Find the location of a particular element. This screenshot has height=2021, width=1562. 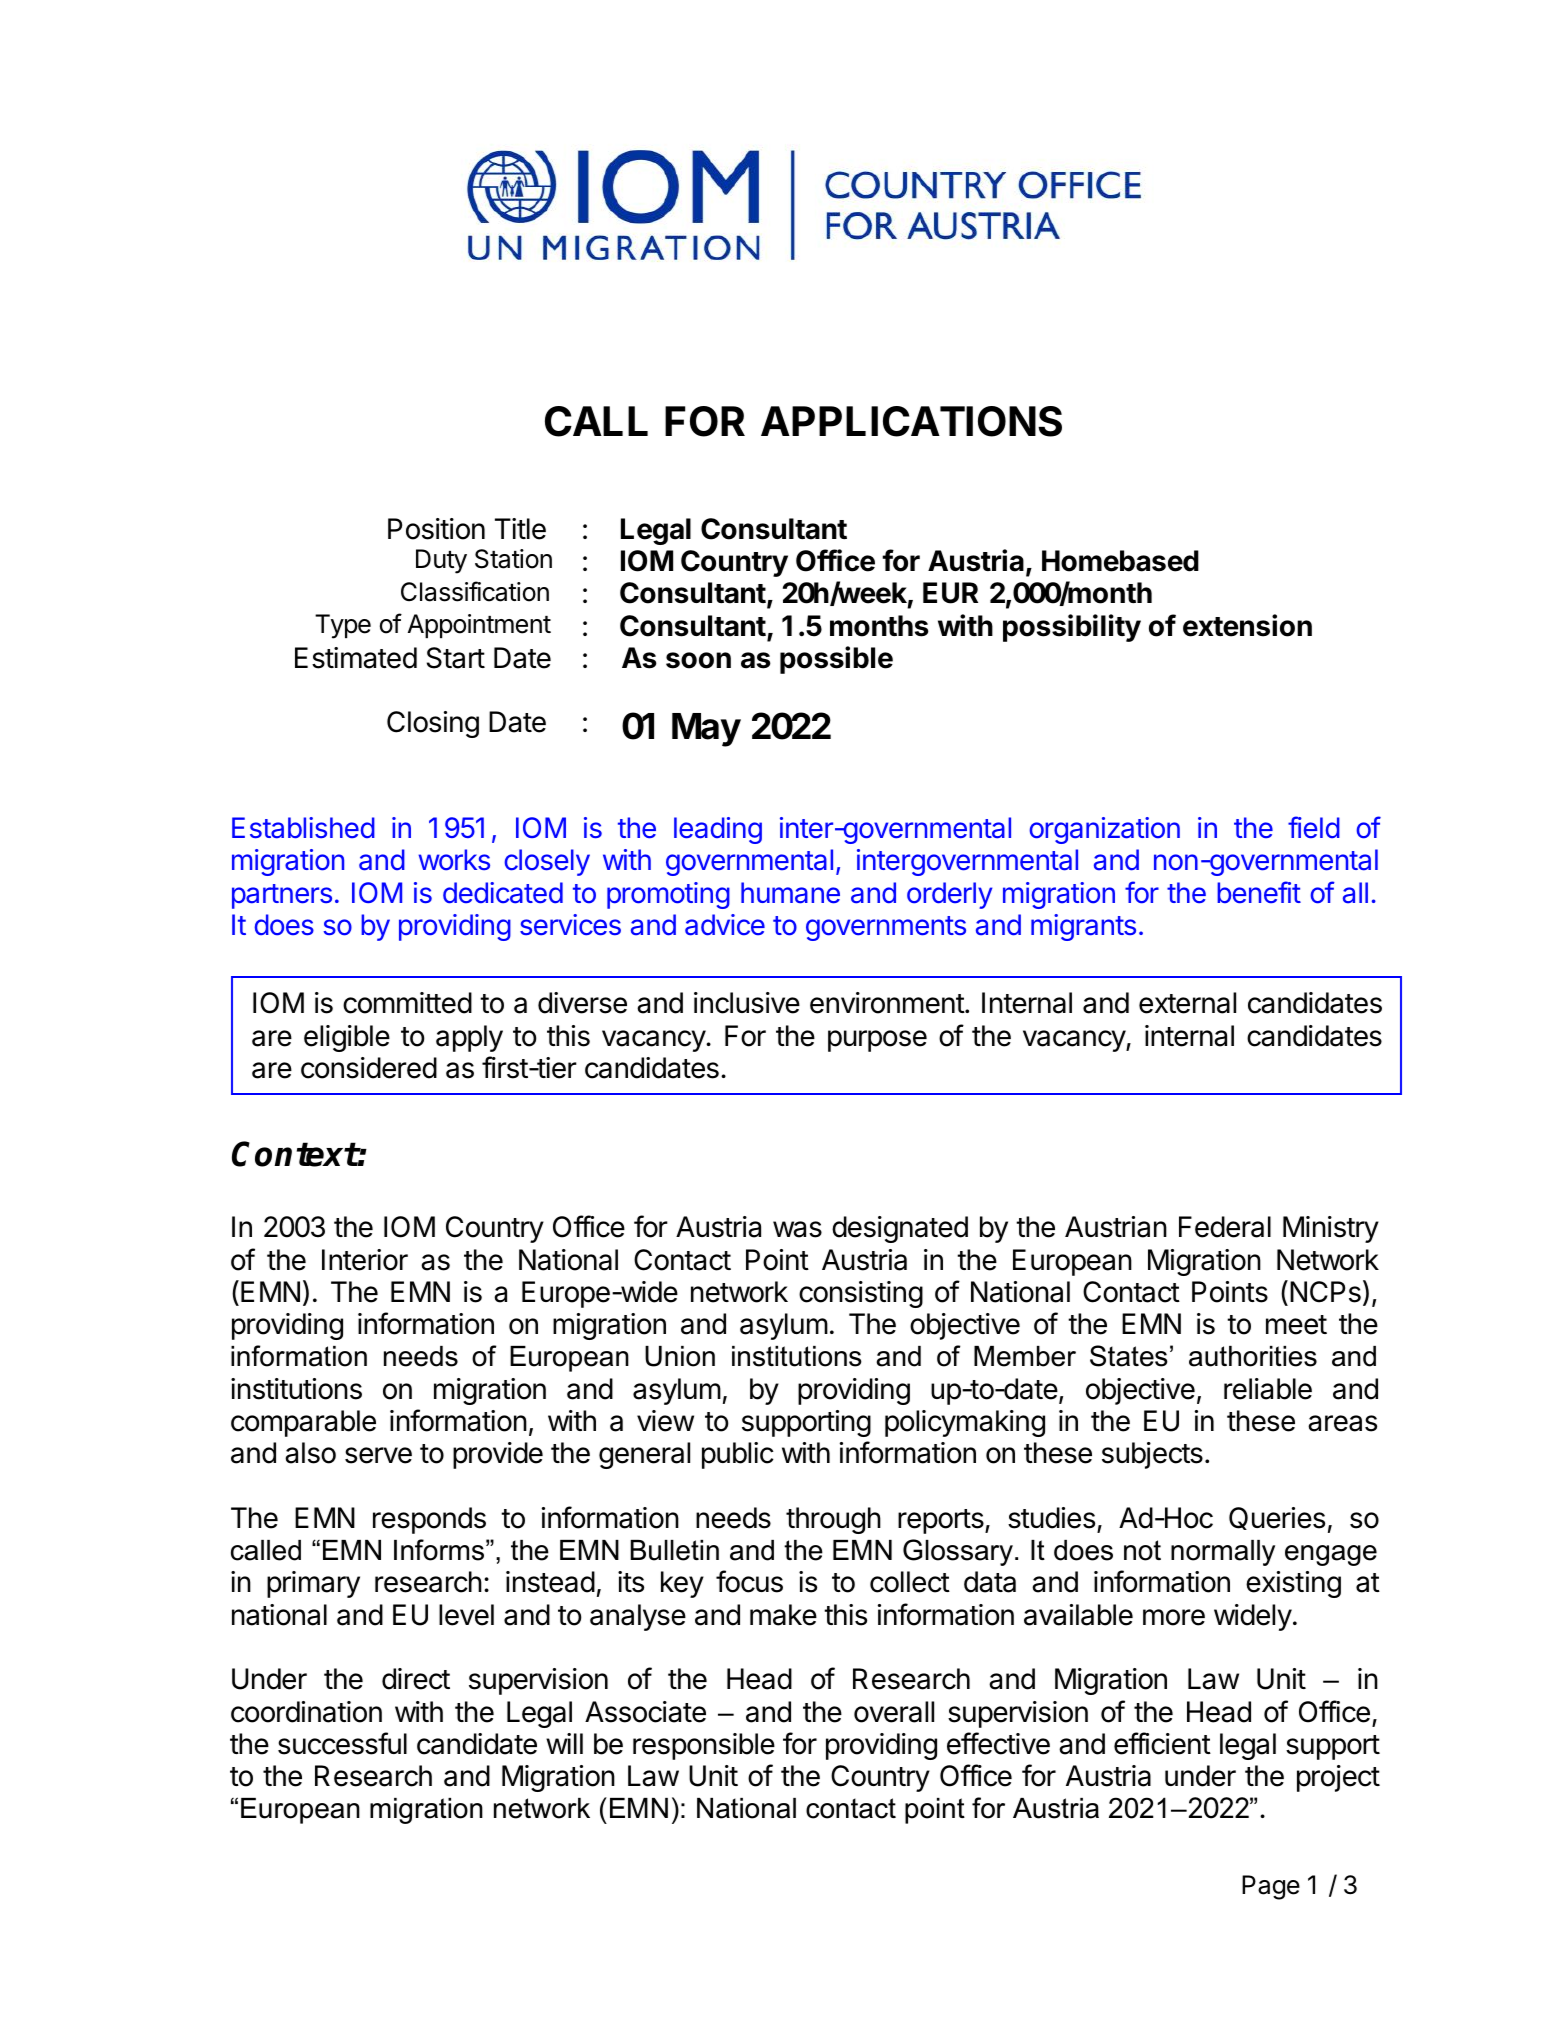

benefit is located at coordinates (1259, 892).
